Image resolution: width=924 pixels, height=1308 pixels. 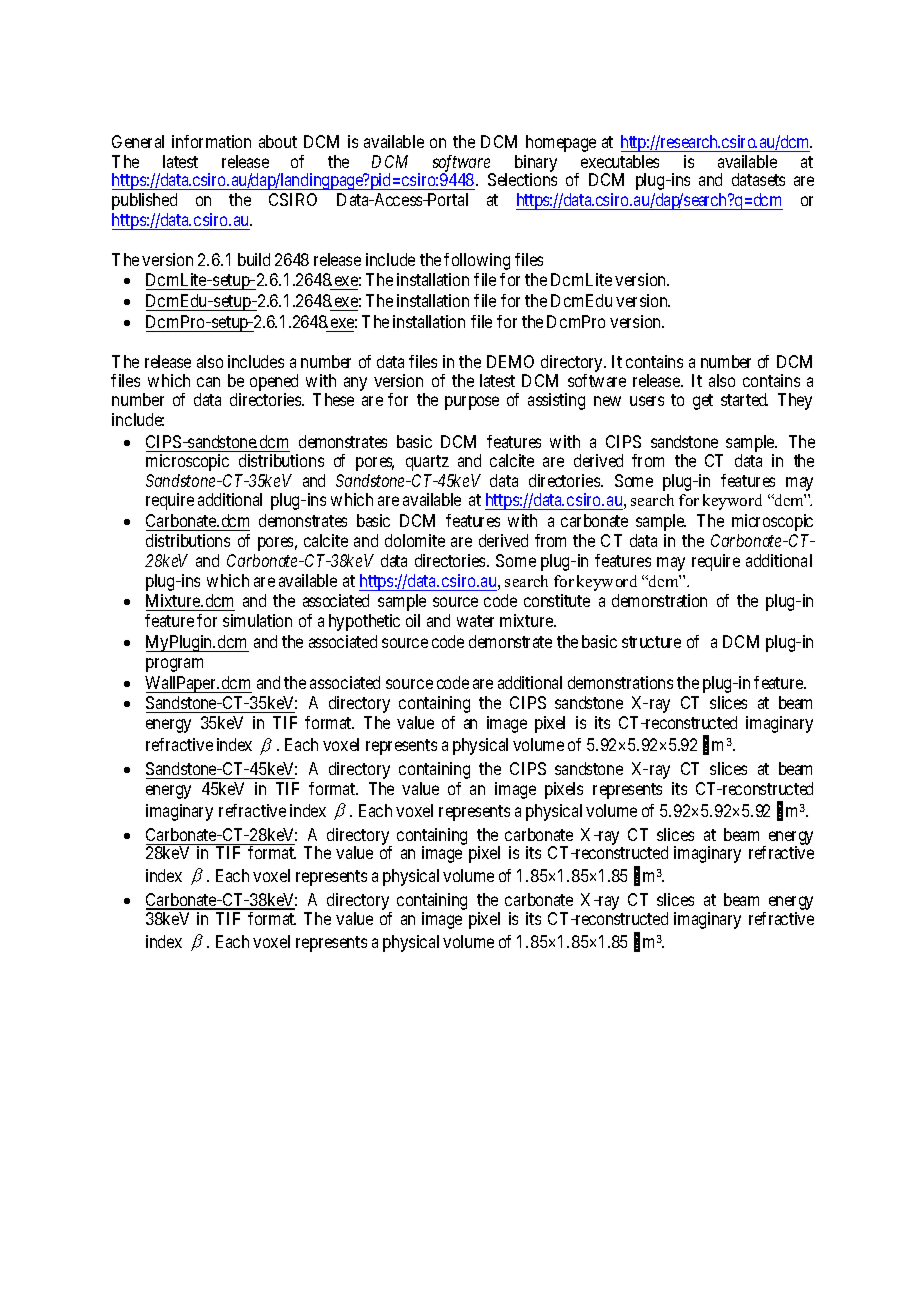 What do you see at coordinates (278, 141) in the screenshot?
I see `about` at bounding box center [278, 141].
